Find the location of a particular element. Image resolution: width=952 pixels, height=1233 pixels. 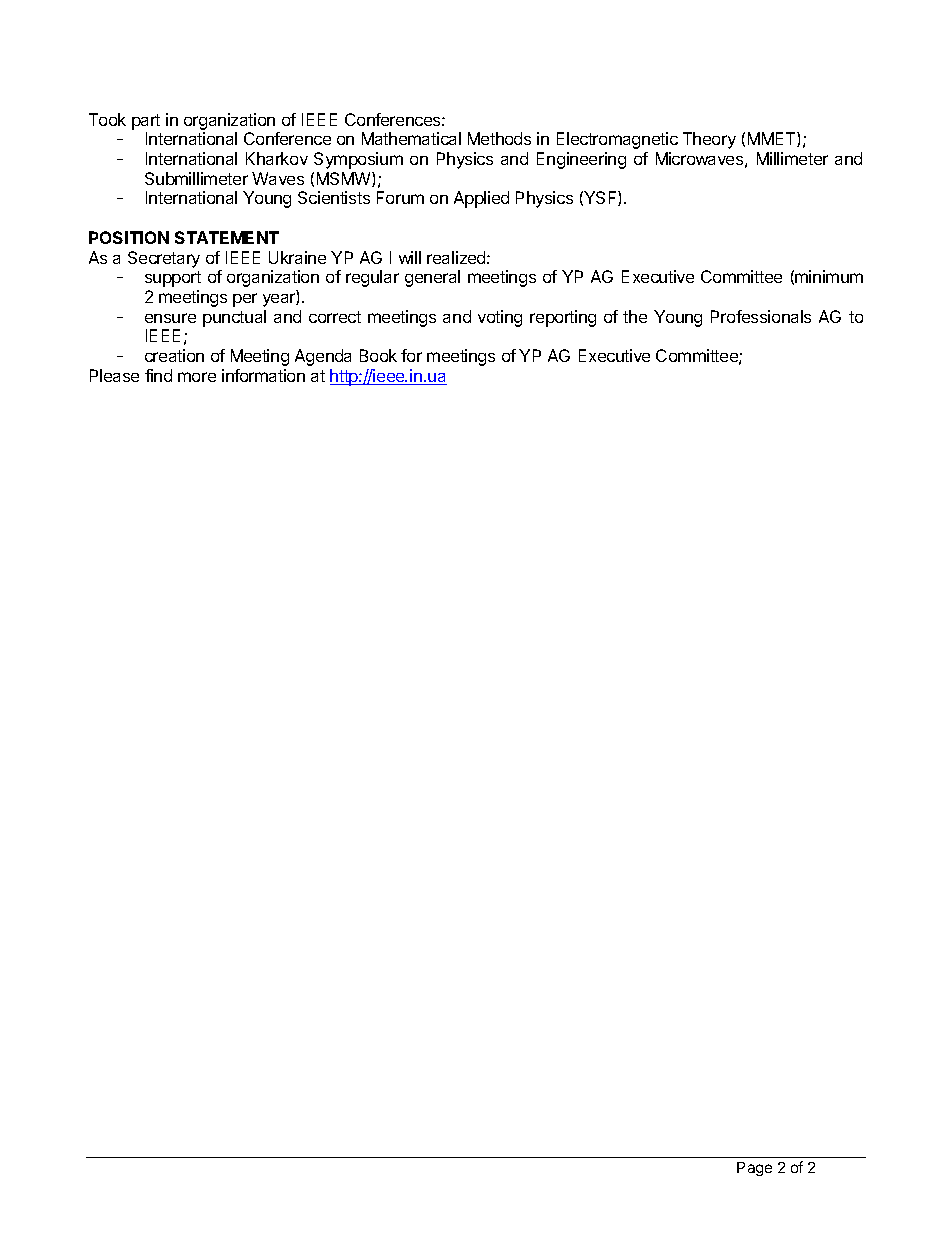

Page is located at coordinates (754, 1169).
